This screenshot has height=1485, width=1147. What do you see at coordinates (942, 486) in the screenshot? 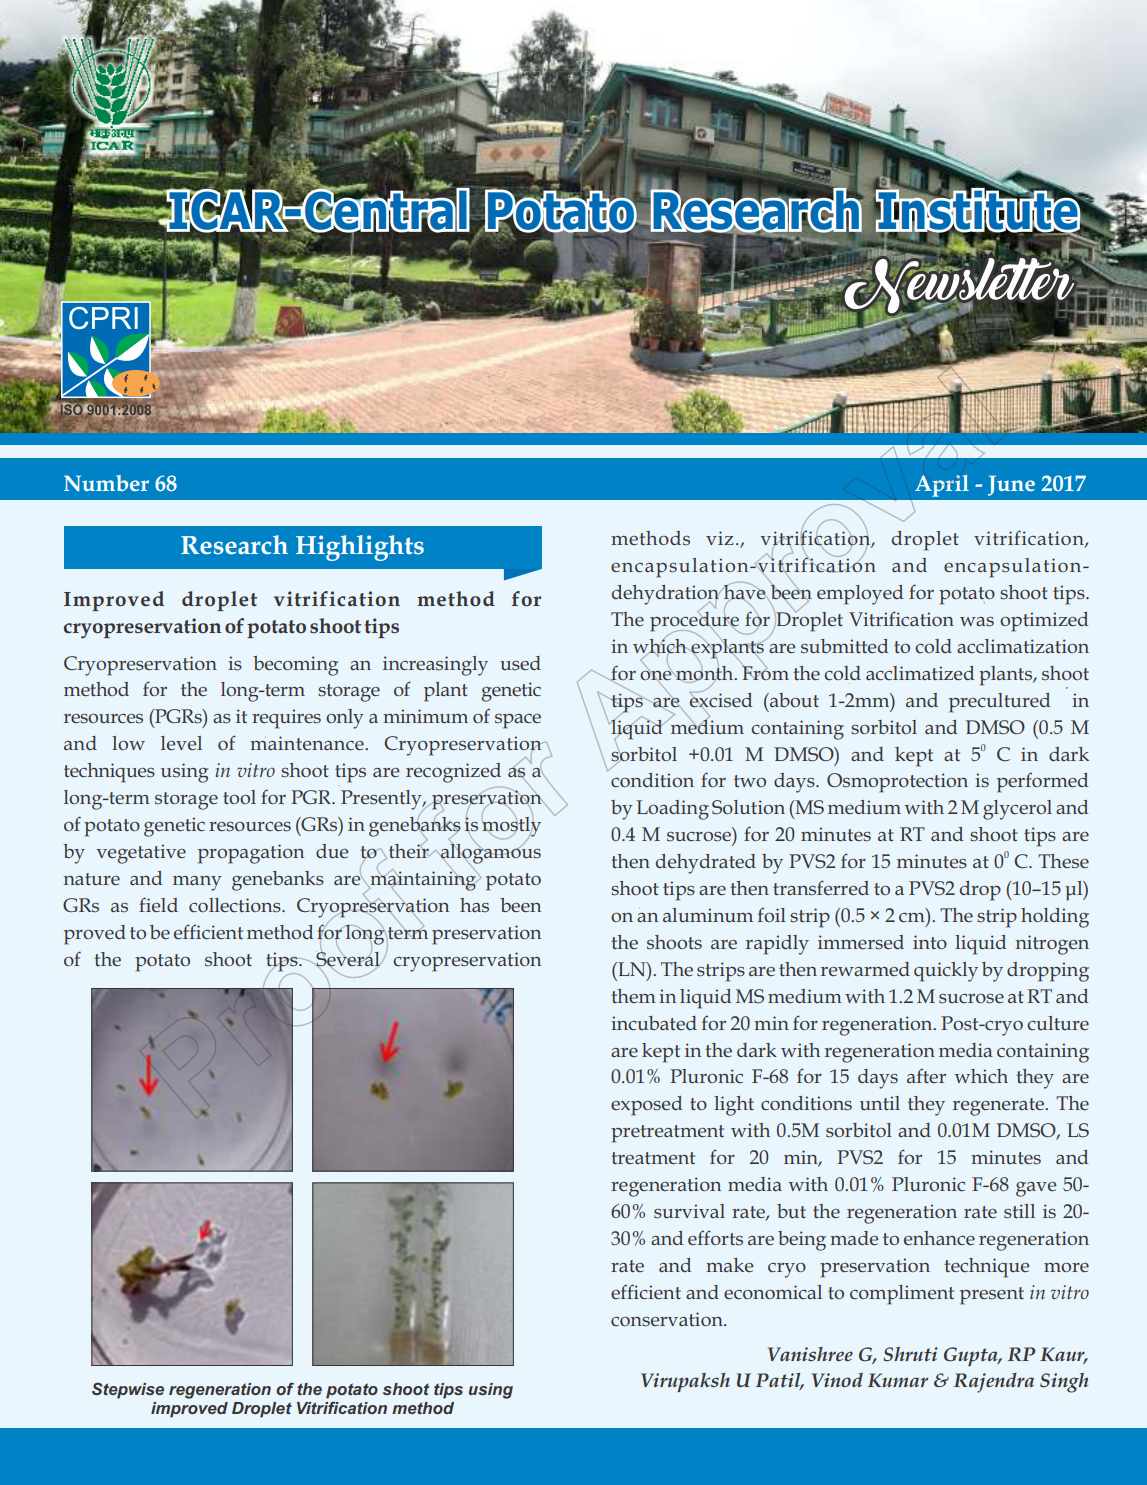
I see `April` at bounding box center [942, 486].
